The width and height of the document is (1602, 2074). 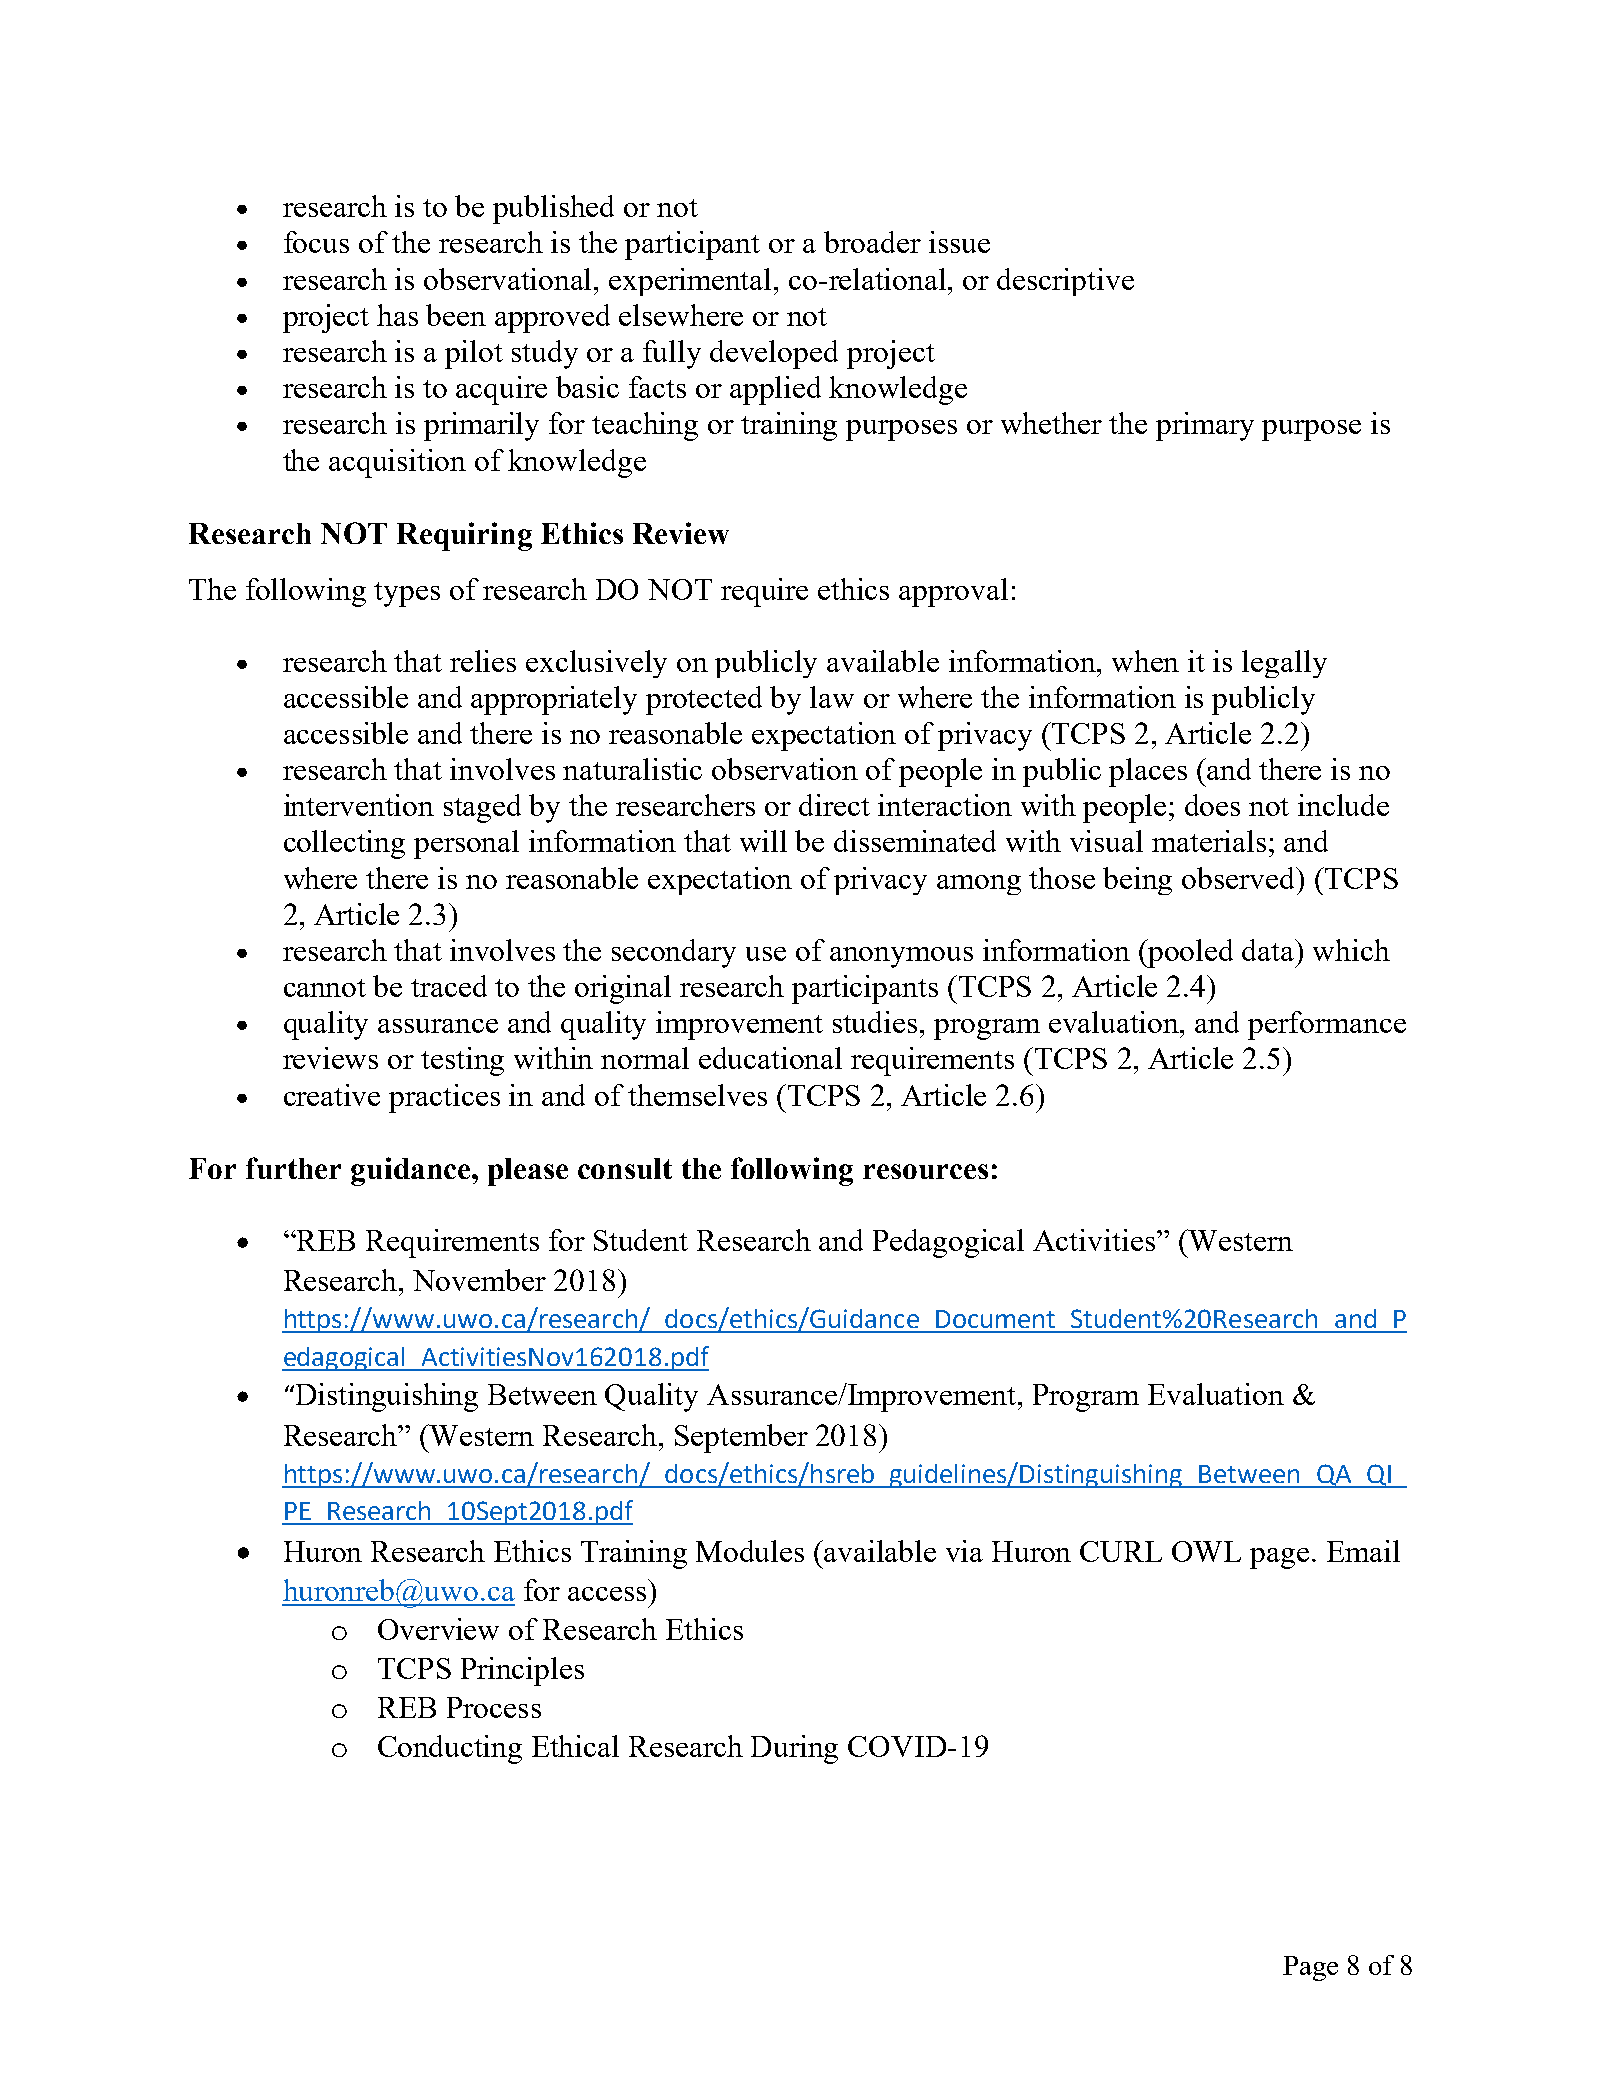 I want to click on use, so click(x=766, y=954).
